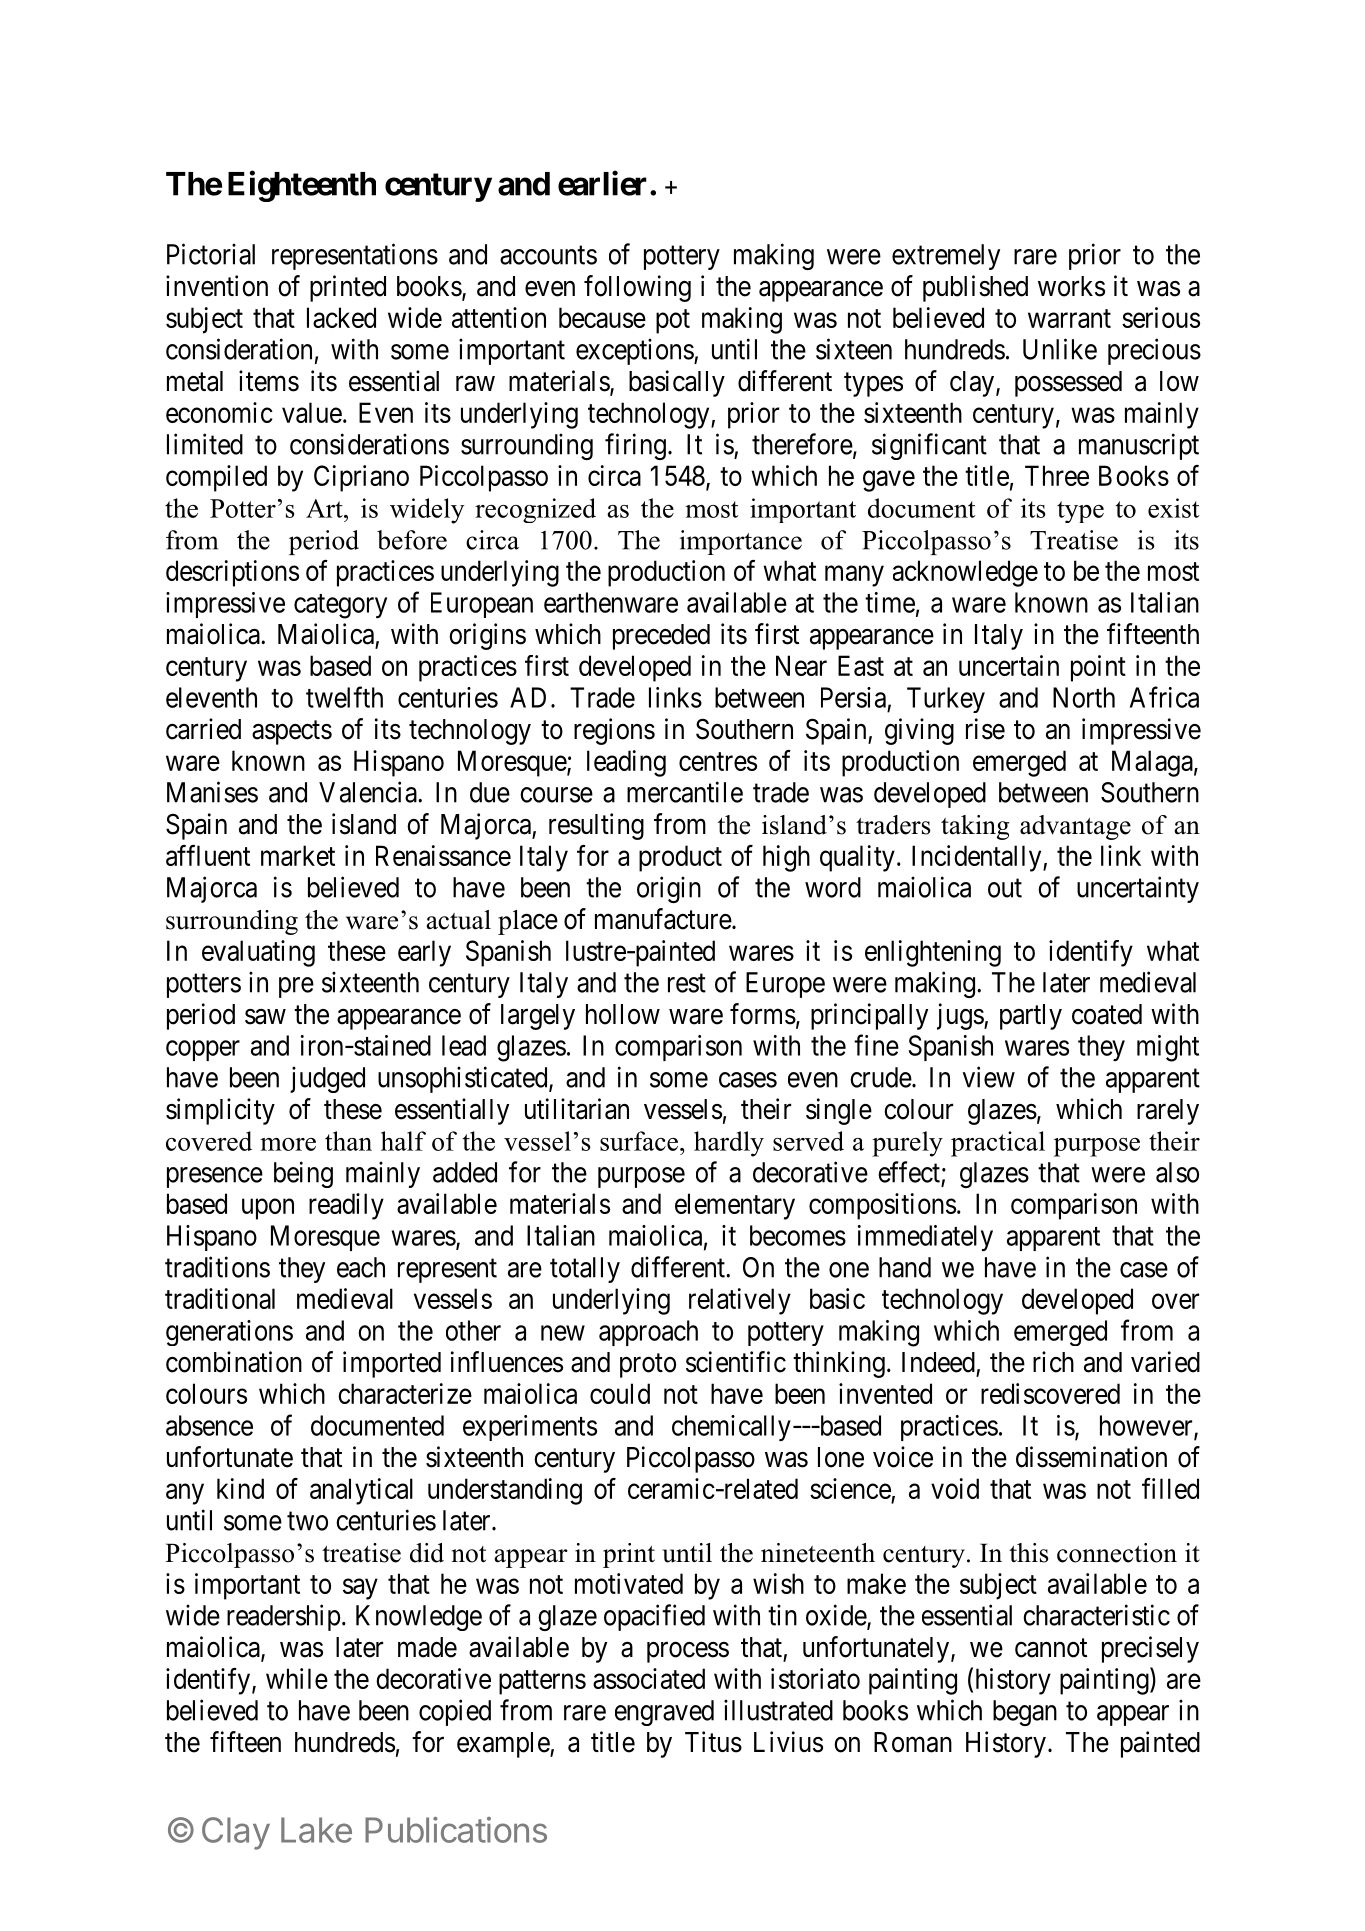 The width and height of the screenshot is (1365, 1931). What do you see at coordinates (637, 288) in the screenshot?
I see `following` at bounding box center [637, 288].
